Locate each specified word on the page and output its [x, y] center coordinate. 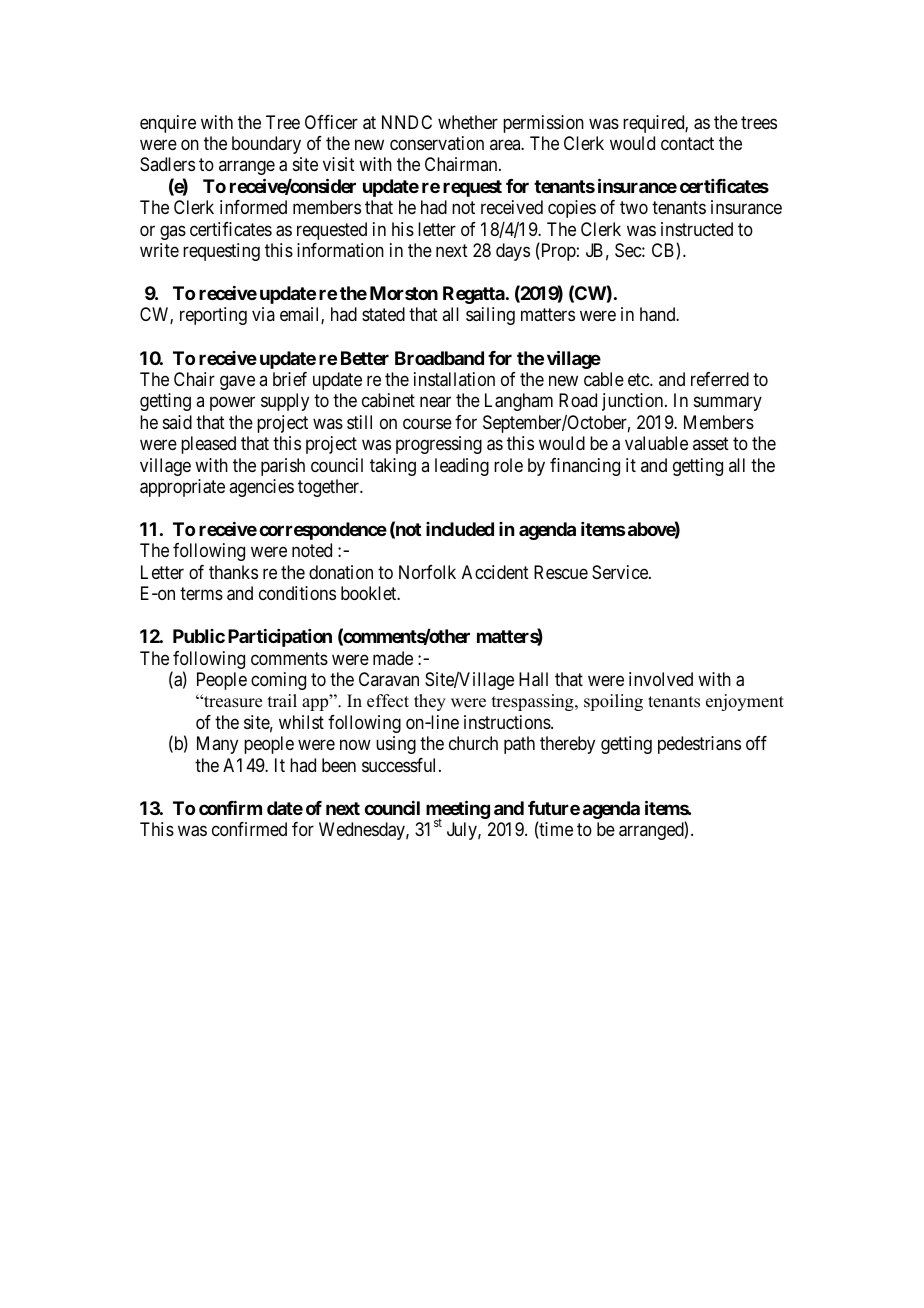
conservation [437, 143]
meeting [458, 811]
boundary [266, 145]
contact [687, 144]
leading [462, 467]
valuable [656, 443]
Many [217, 745]
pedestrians [699, 745]
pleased [208, 445]
